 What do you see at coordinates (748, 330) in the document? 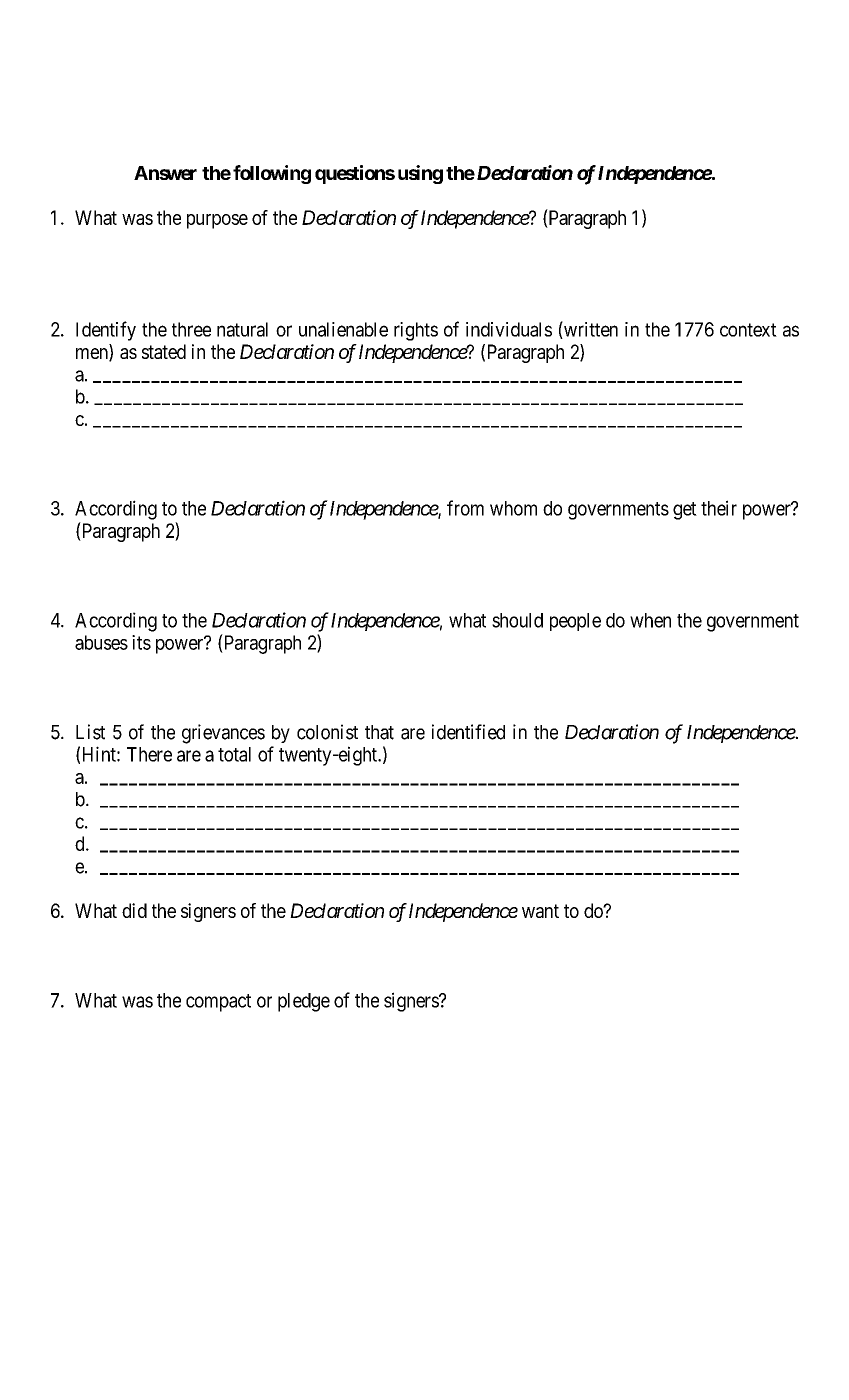
I see `context` at bounding box center [748, 330].
